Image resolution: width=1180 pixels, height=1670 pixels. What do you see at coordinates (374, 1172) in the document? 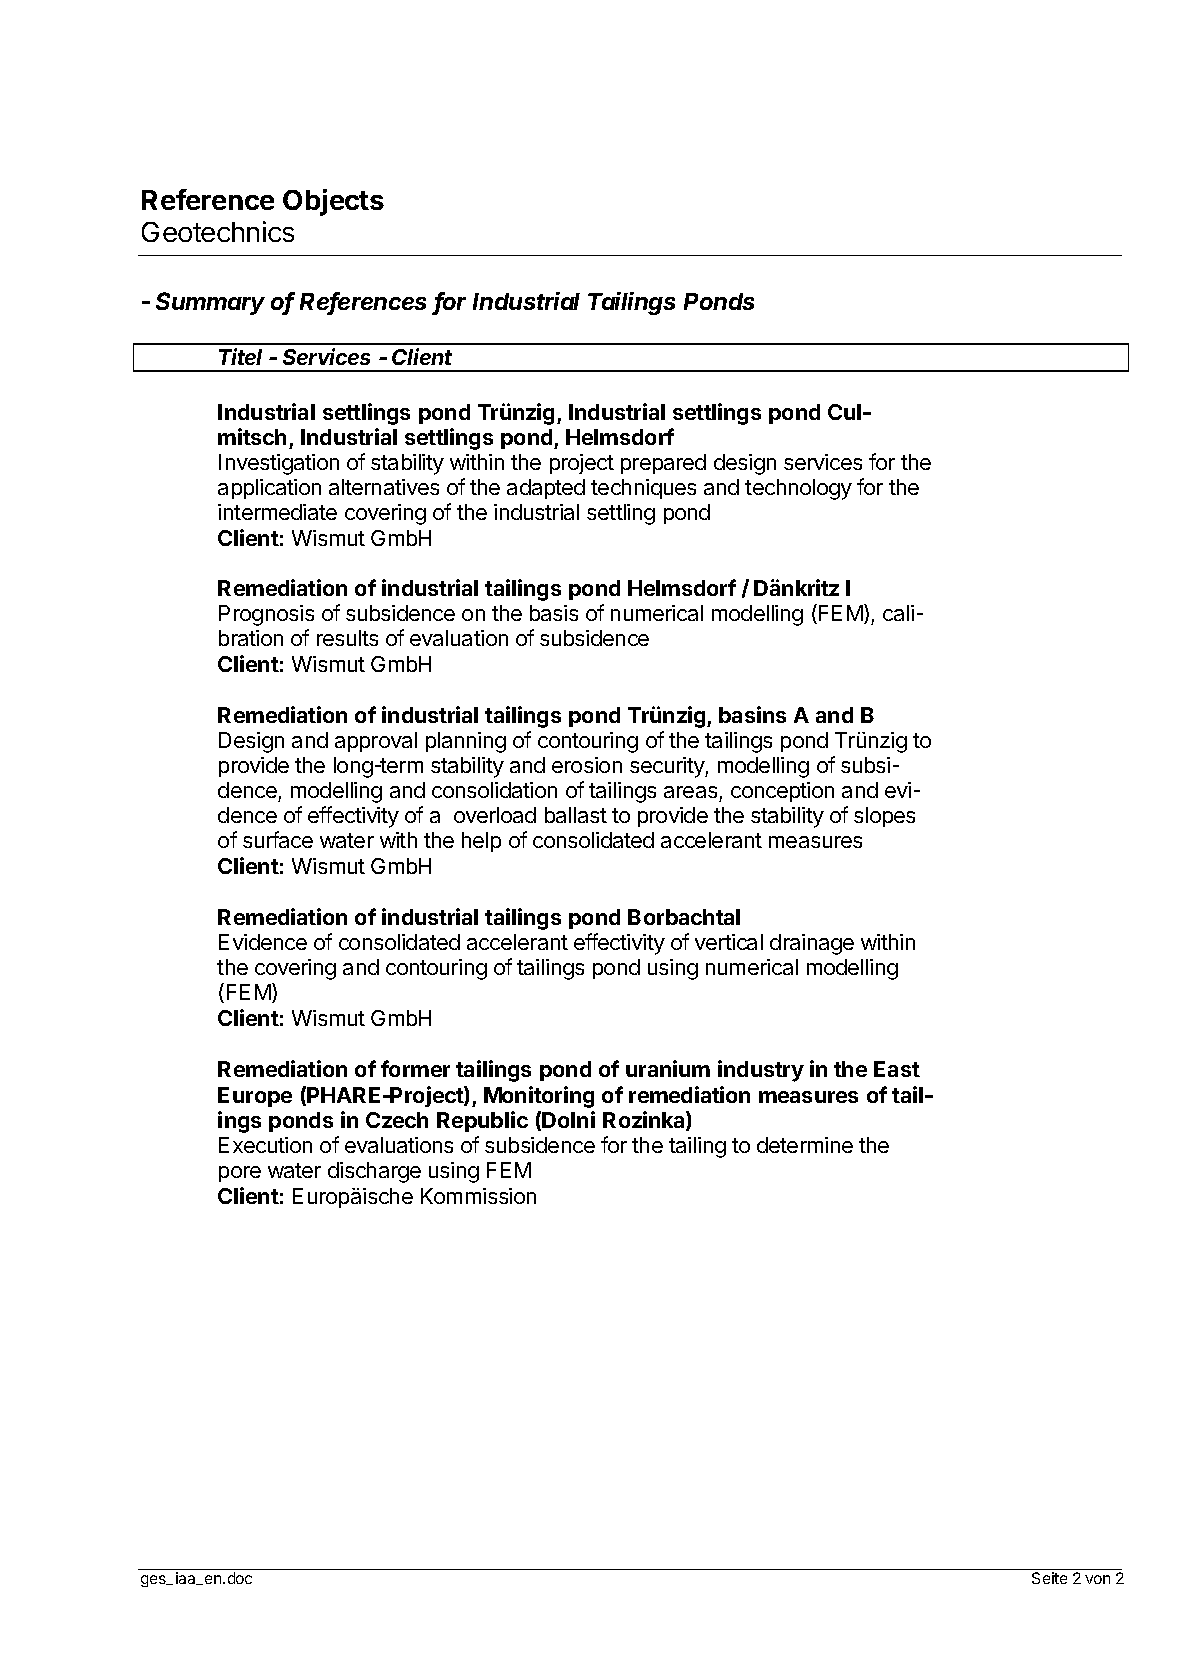
I see `discharge` at bounding box center [374, 1172].
